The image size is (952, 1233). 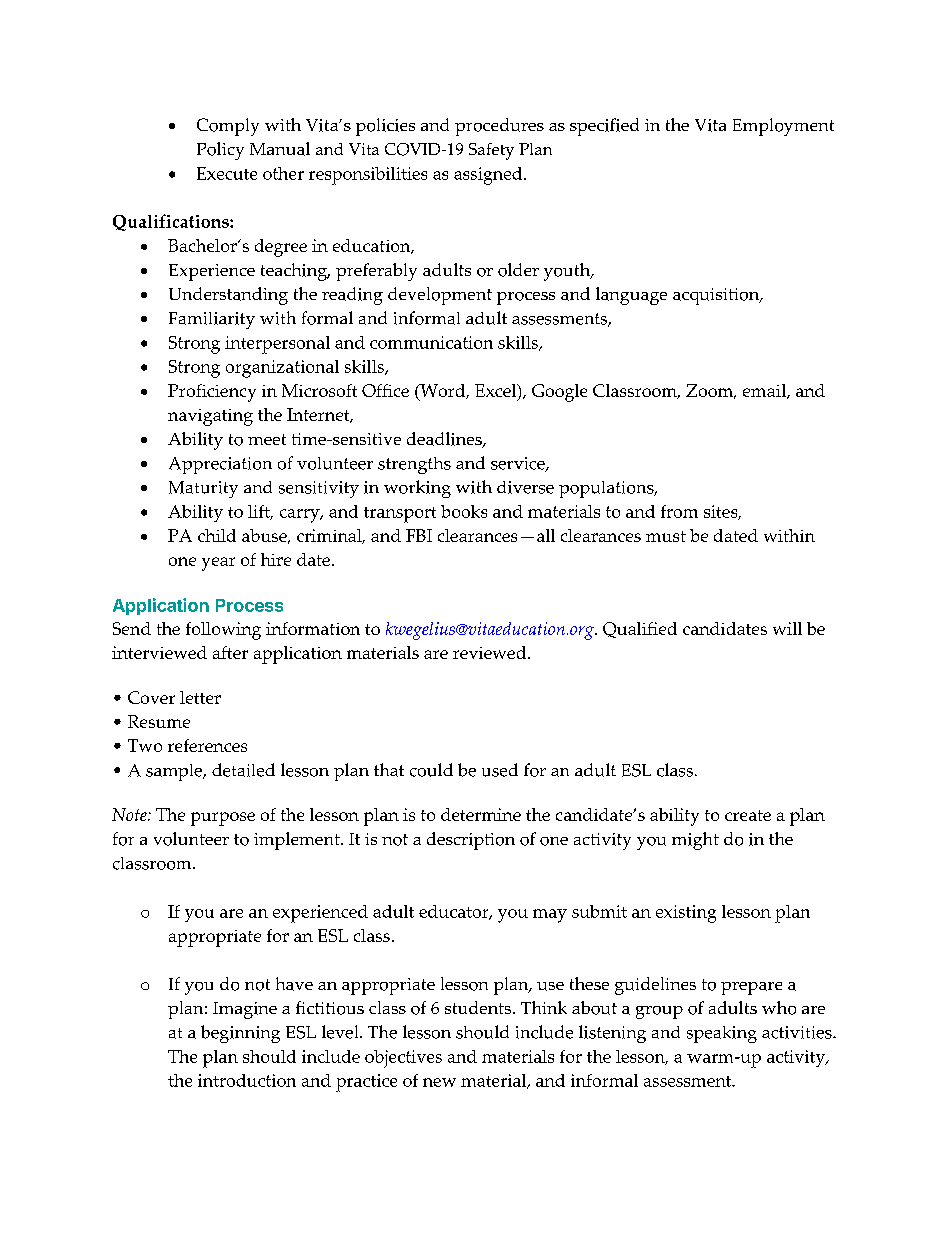 What do you see at coordinates (220, 151) in the image?
I see `Policy` at bounding box center [220, 151].
